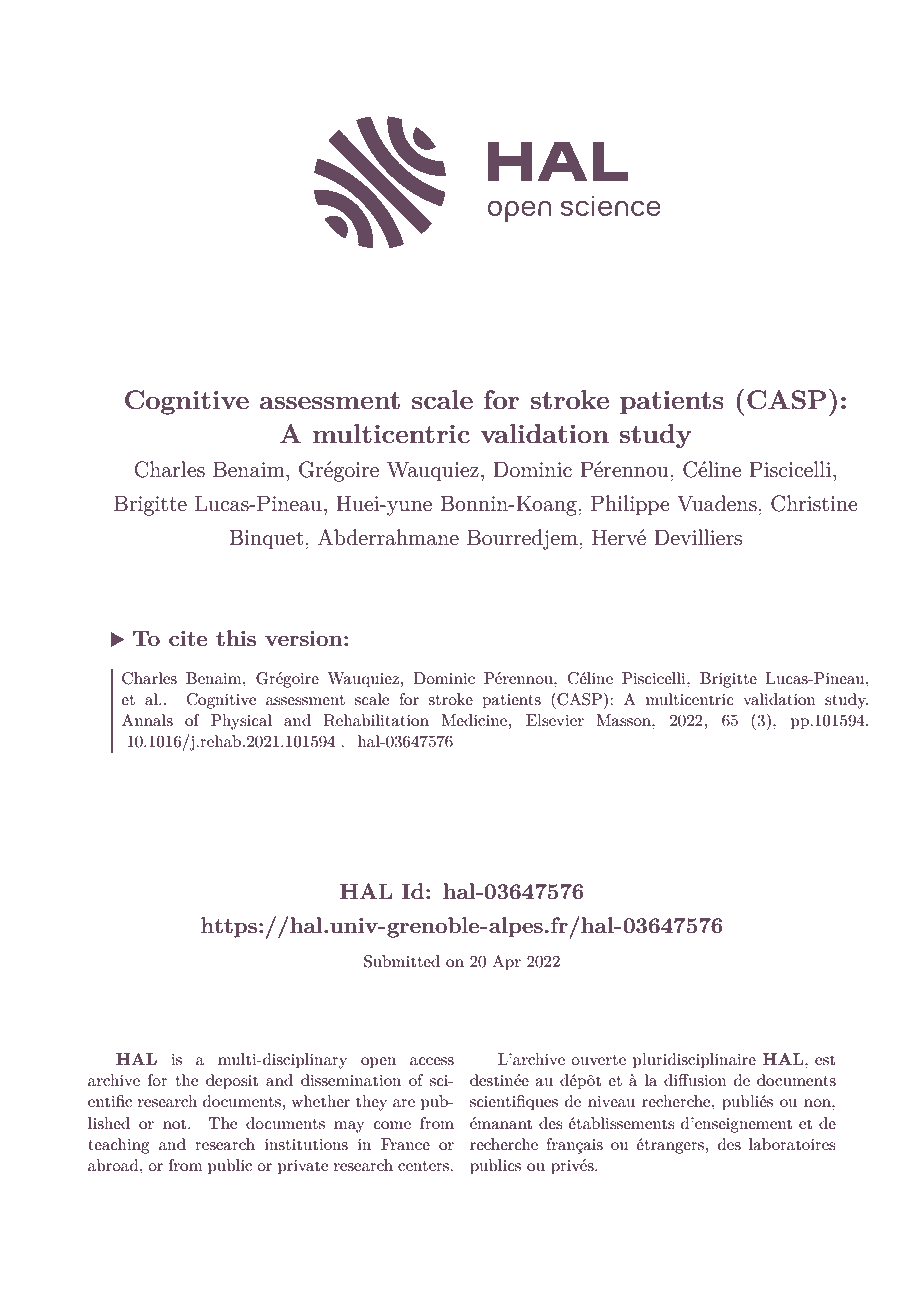 Image resolution: width=924 pixels, height=1308 pixels. What do you see at coordinates (814, 503) in the screenshot?
I see `Christine` at bounding box center [814, 503].
